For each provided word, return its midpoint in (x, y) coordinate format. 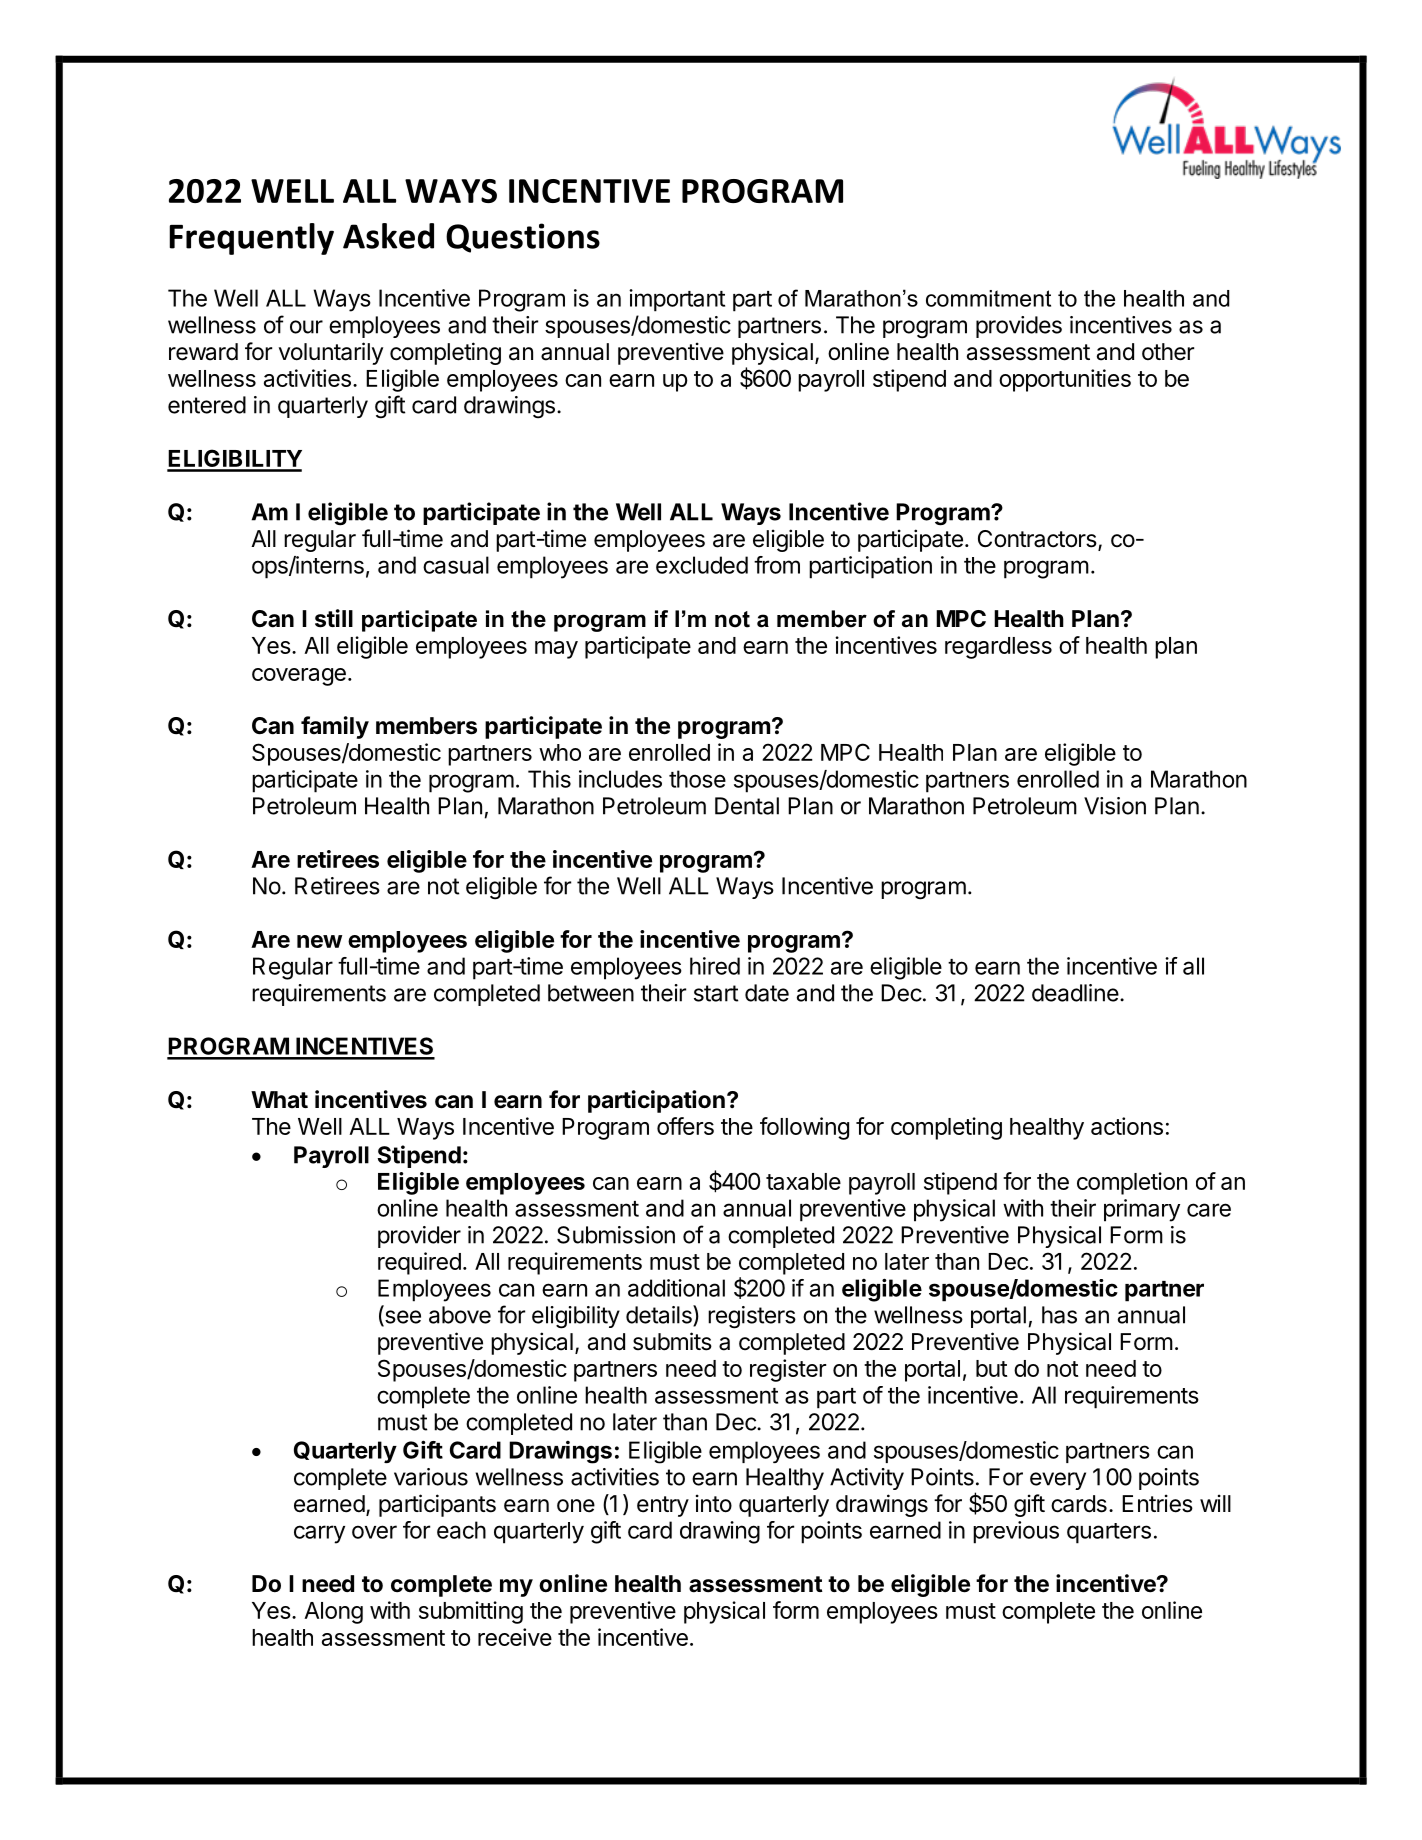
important (677, 300)
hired (715, 966)
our (306, 327)
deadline (1075, 993)
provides (1019, 327)
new (319, 941)
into (714, 1503)
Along (333, 1613)
